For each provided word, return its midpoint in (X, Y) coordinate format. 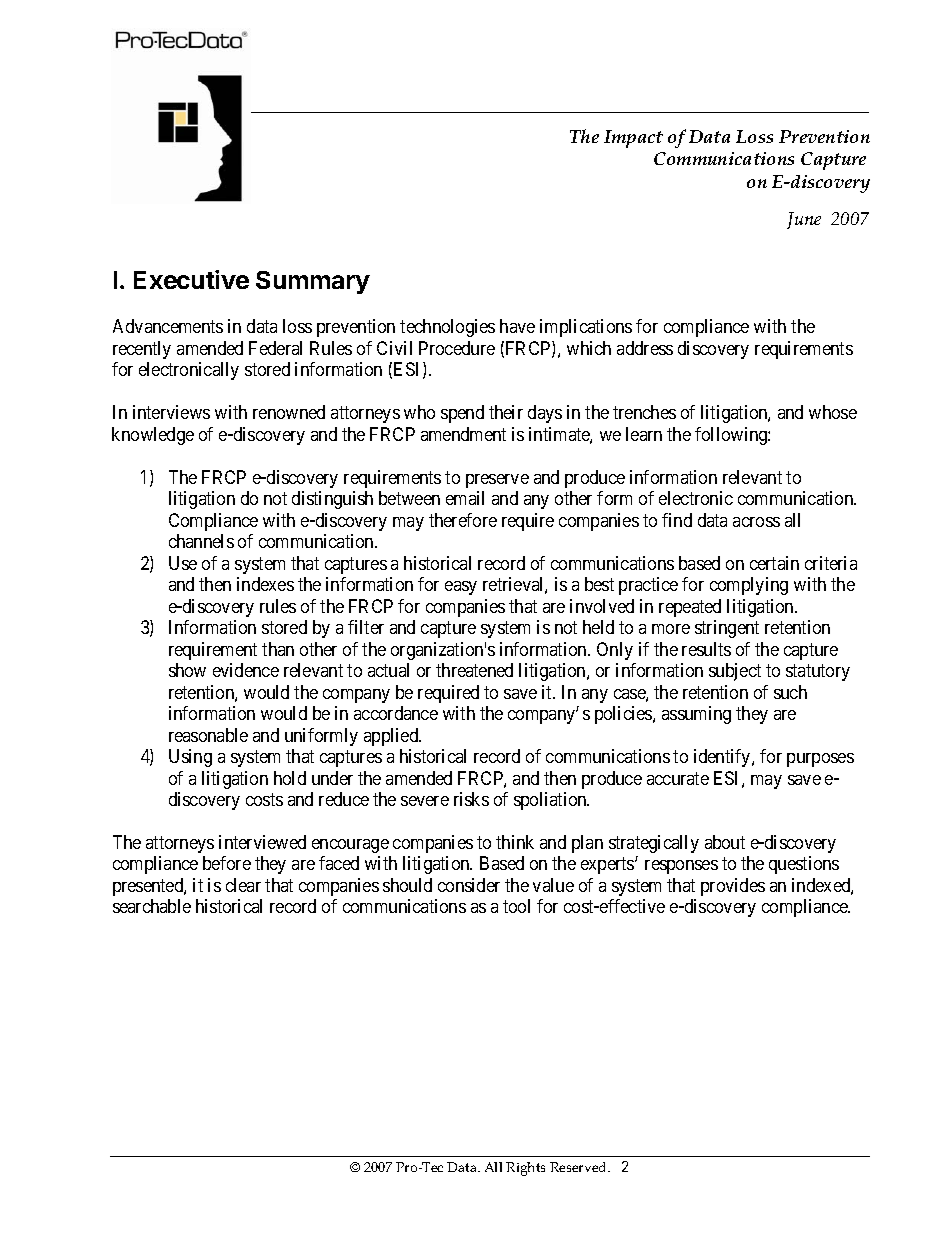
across (756, 522)
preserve (497, 481)
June (804, 220)
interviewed (262, 842)
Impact (633, 139)
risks (471, 799)
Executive (191, 279)
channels (201, 541)
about (725, 842)
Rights (525, 1169)
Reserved (579, 1167)
